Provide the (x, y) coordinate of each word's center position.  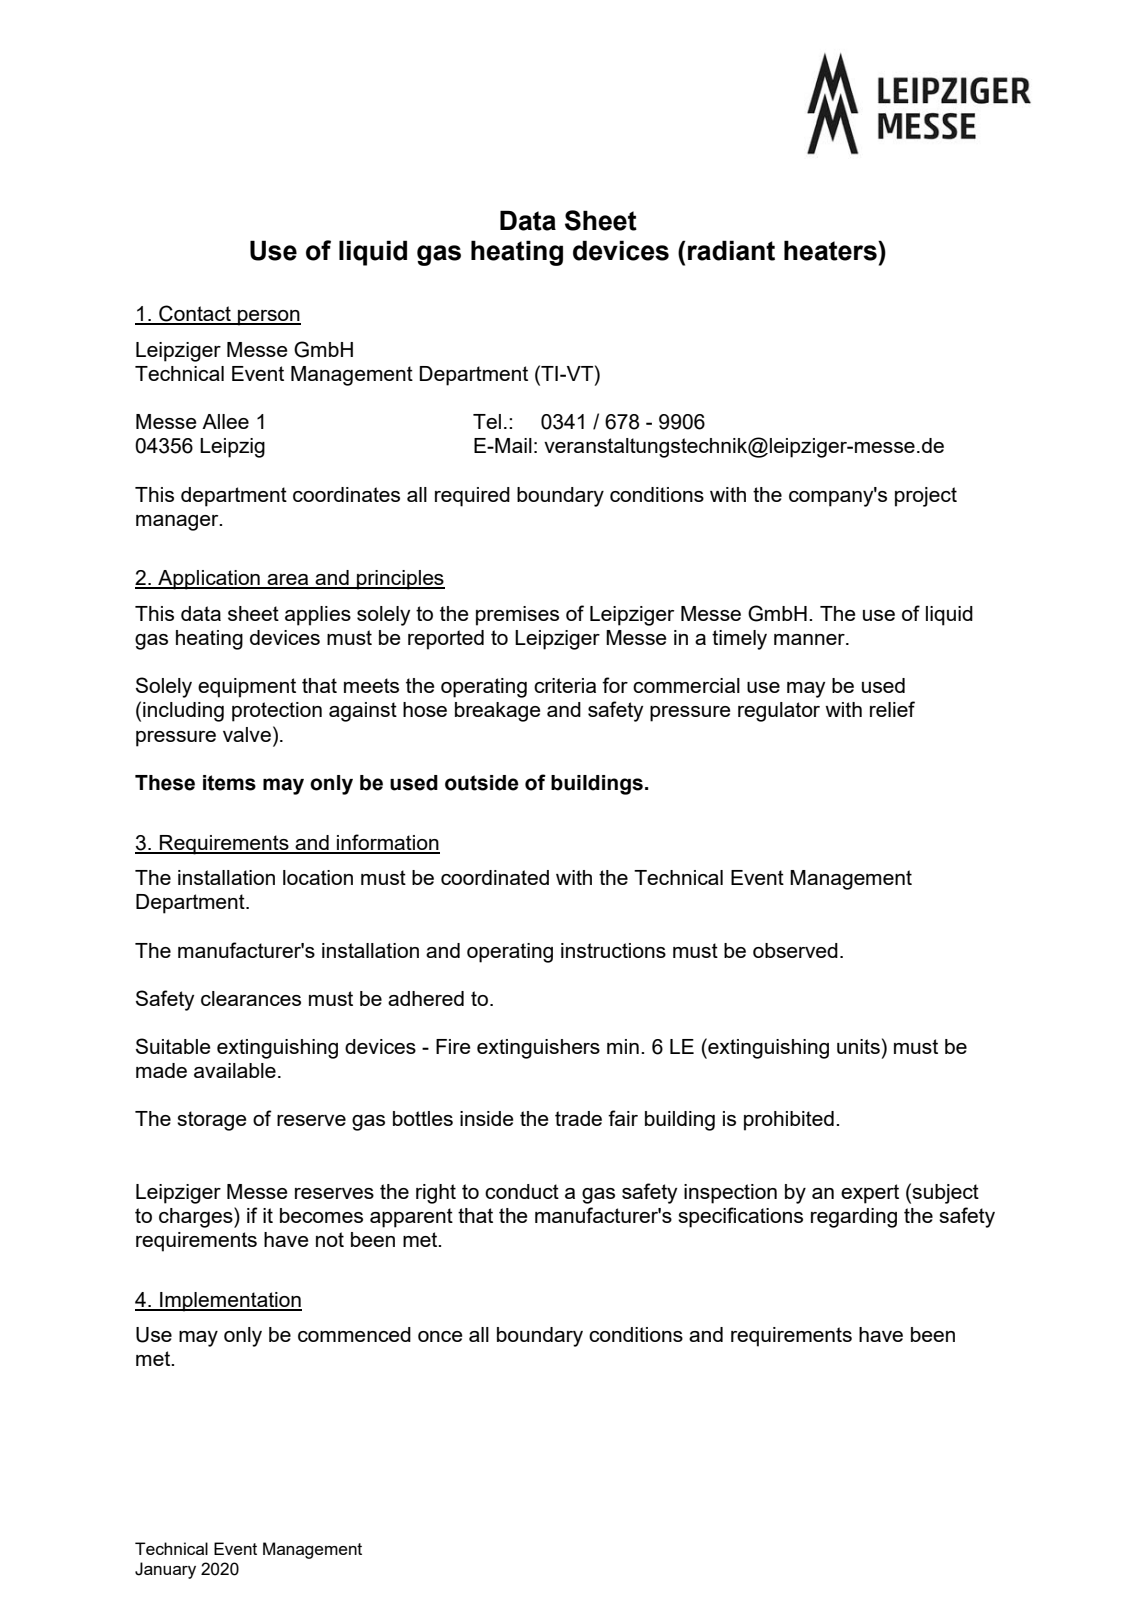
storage (212, 1121)
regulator (779, 712)
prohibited (789, 1121)
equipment (247, 688)
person (268, 318)
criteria (565, 685)
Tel (487, 421)
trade (578, 1118)
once (440, 1336)
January (165, 1570)
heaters (831, 250)
